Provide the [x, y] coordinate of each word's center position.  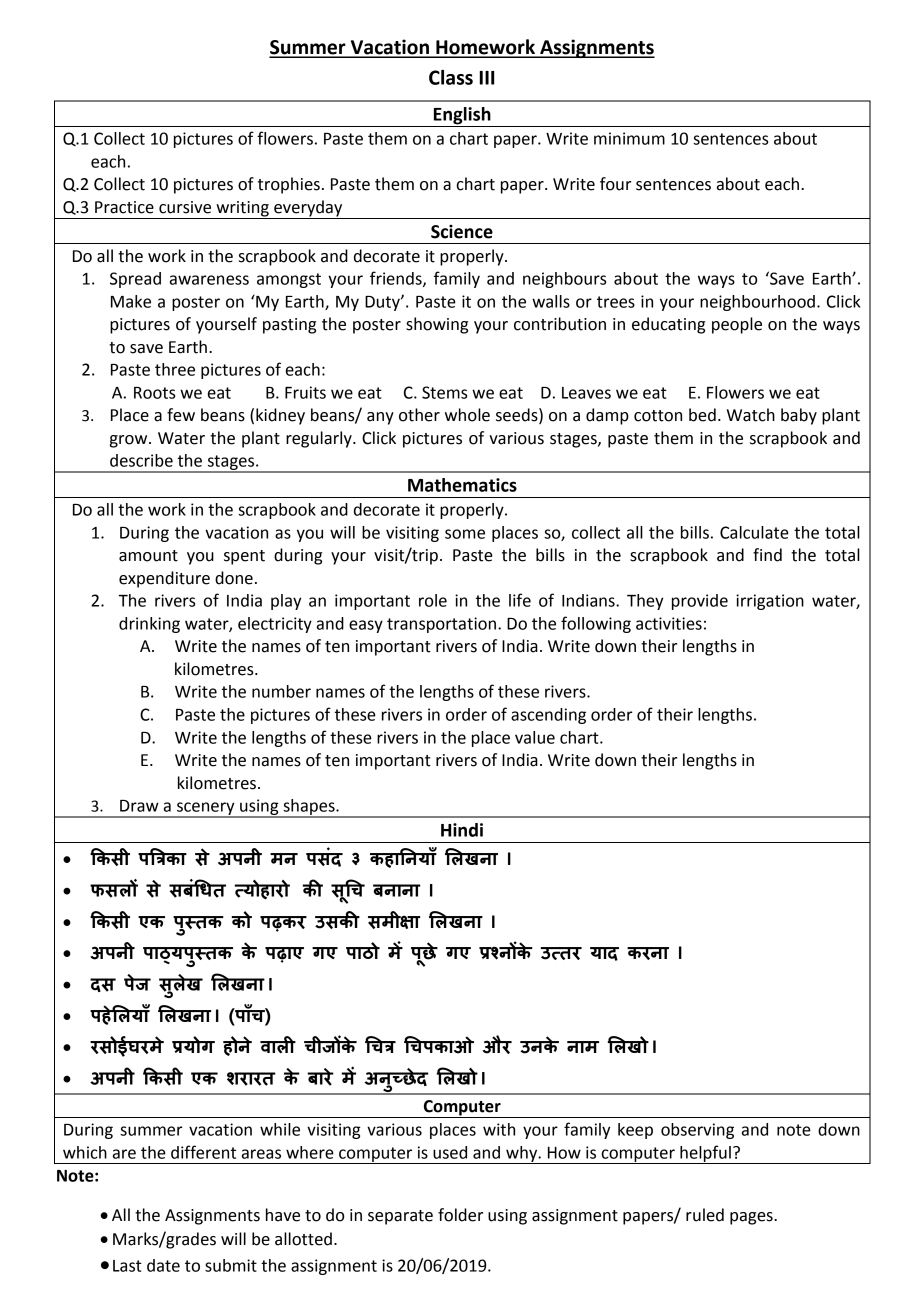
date [163, 1265]
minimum [629, 138]
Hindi [462, 830]
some [465, 534]
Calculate [754, 532]
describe [141, 460]
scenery [206, 809]
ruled [705, 1215]
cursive [185, 207]
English [462, 117]
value [535, 737]
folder [460, 1215]
